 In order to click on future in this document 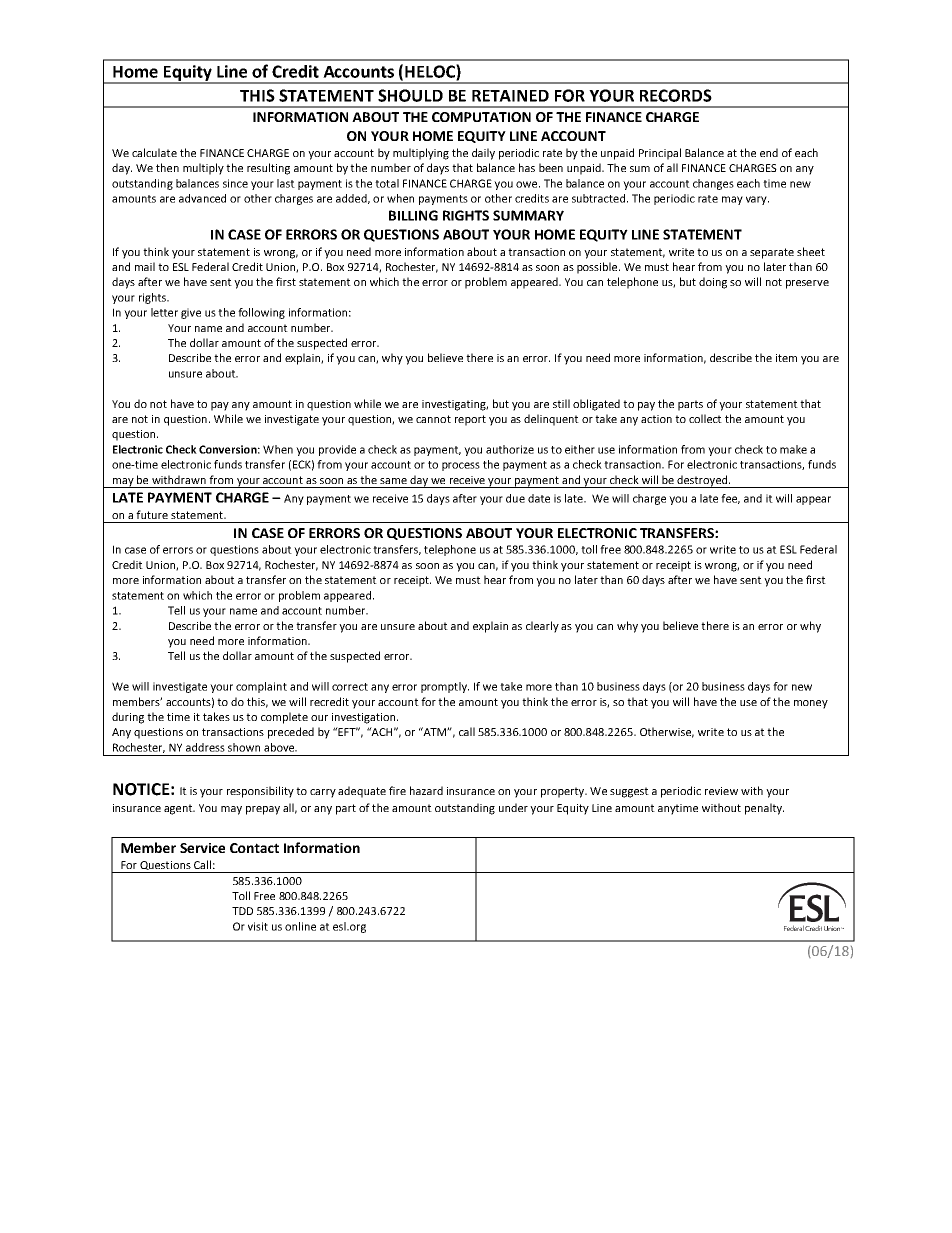, I will do `click(152, 514)`.
